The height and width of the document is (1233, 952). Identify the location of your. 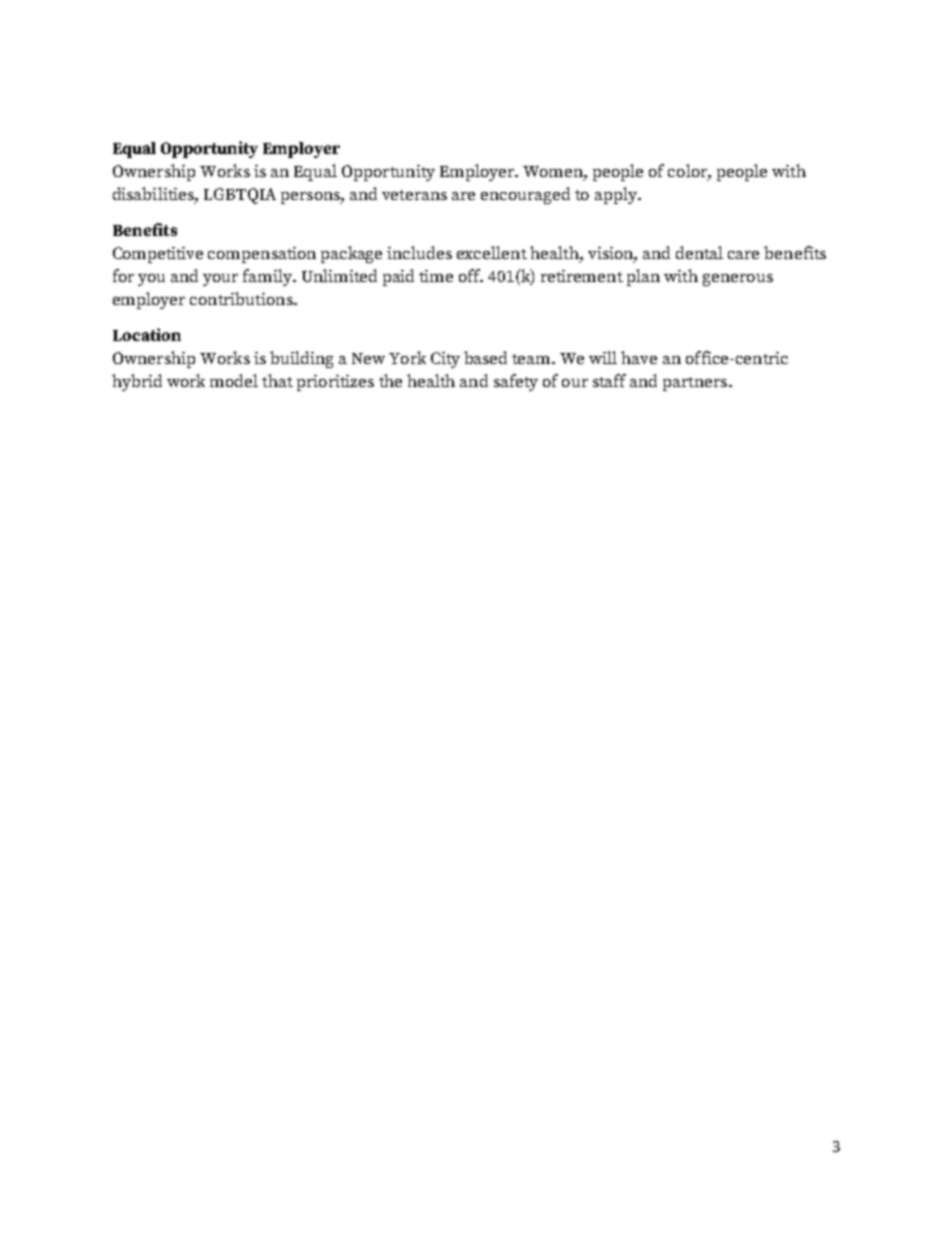
(220, 280).
